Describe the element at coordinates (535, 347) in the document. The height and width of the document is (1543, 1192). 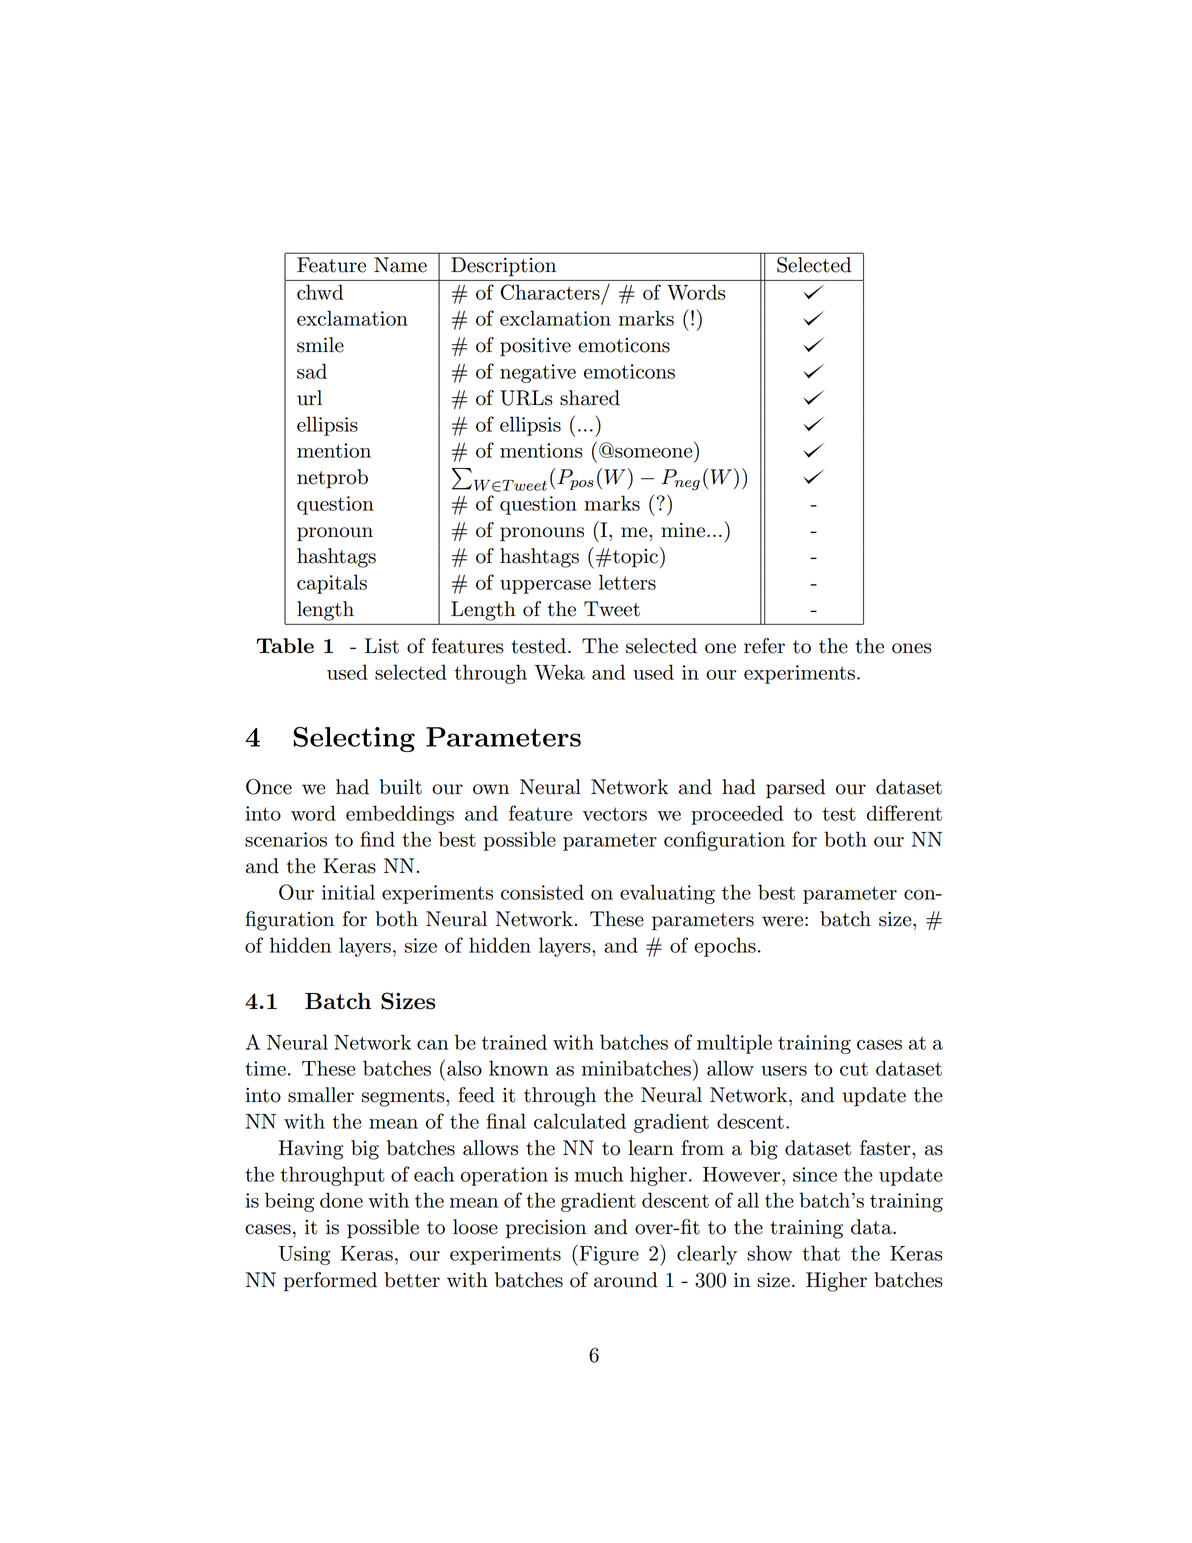
I see `positive` at that location.
